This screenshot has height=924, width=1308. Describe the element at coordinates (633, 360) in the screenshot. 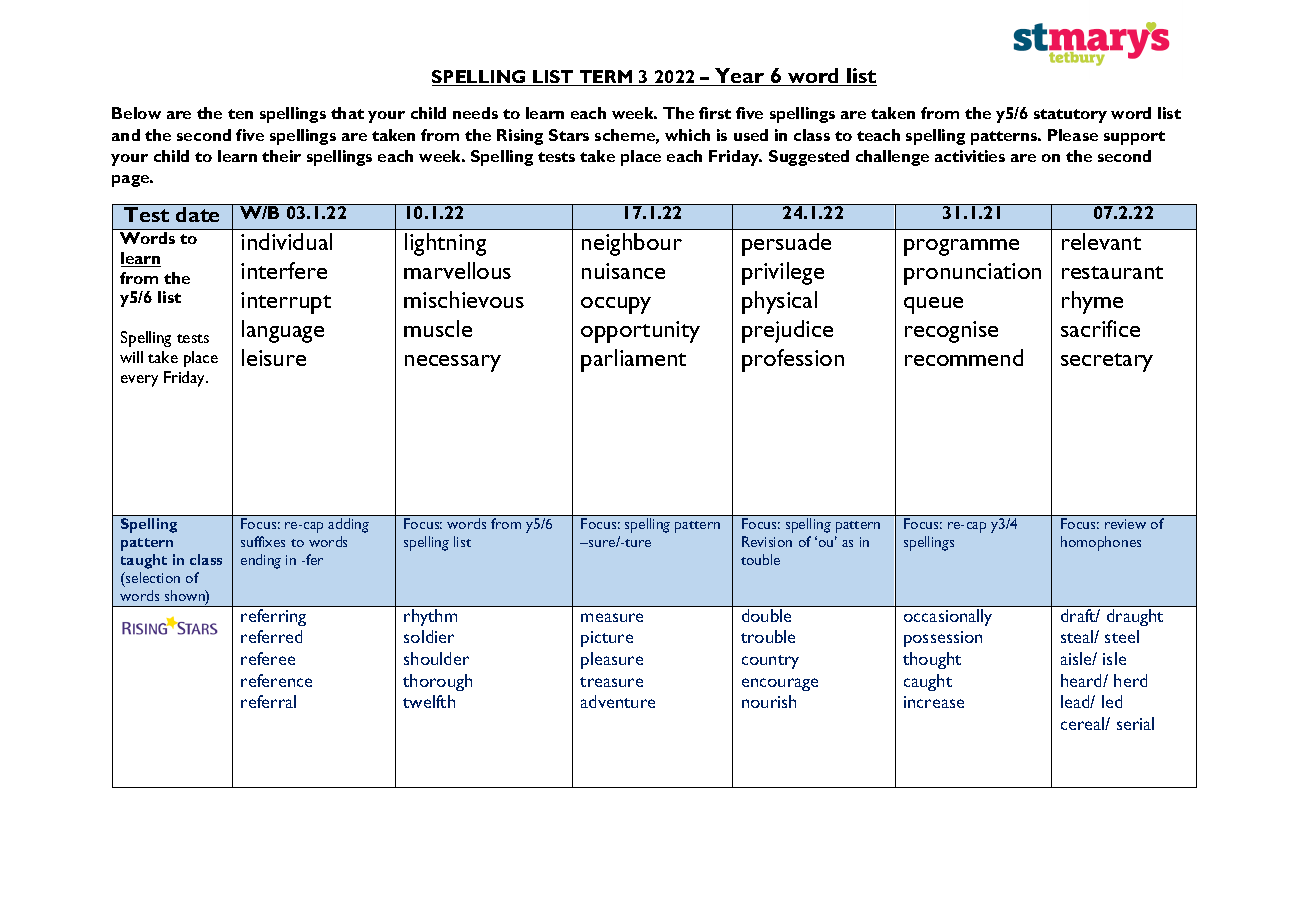

I see `parliament` at that location.
